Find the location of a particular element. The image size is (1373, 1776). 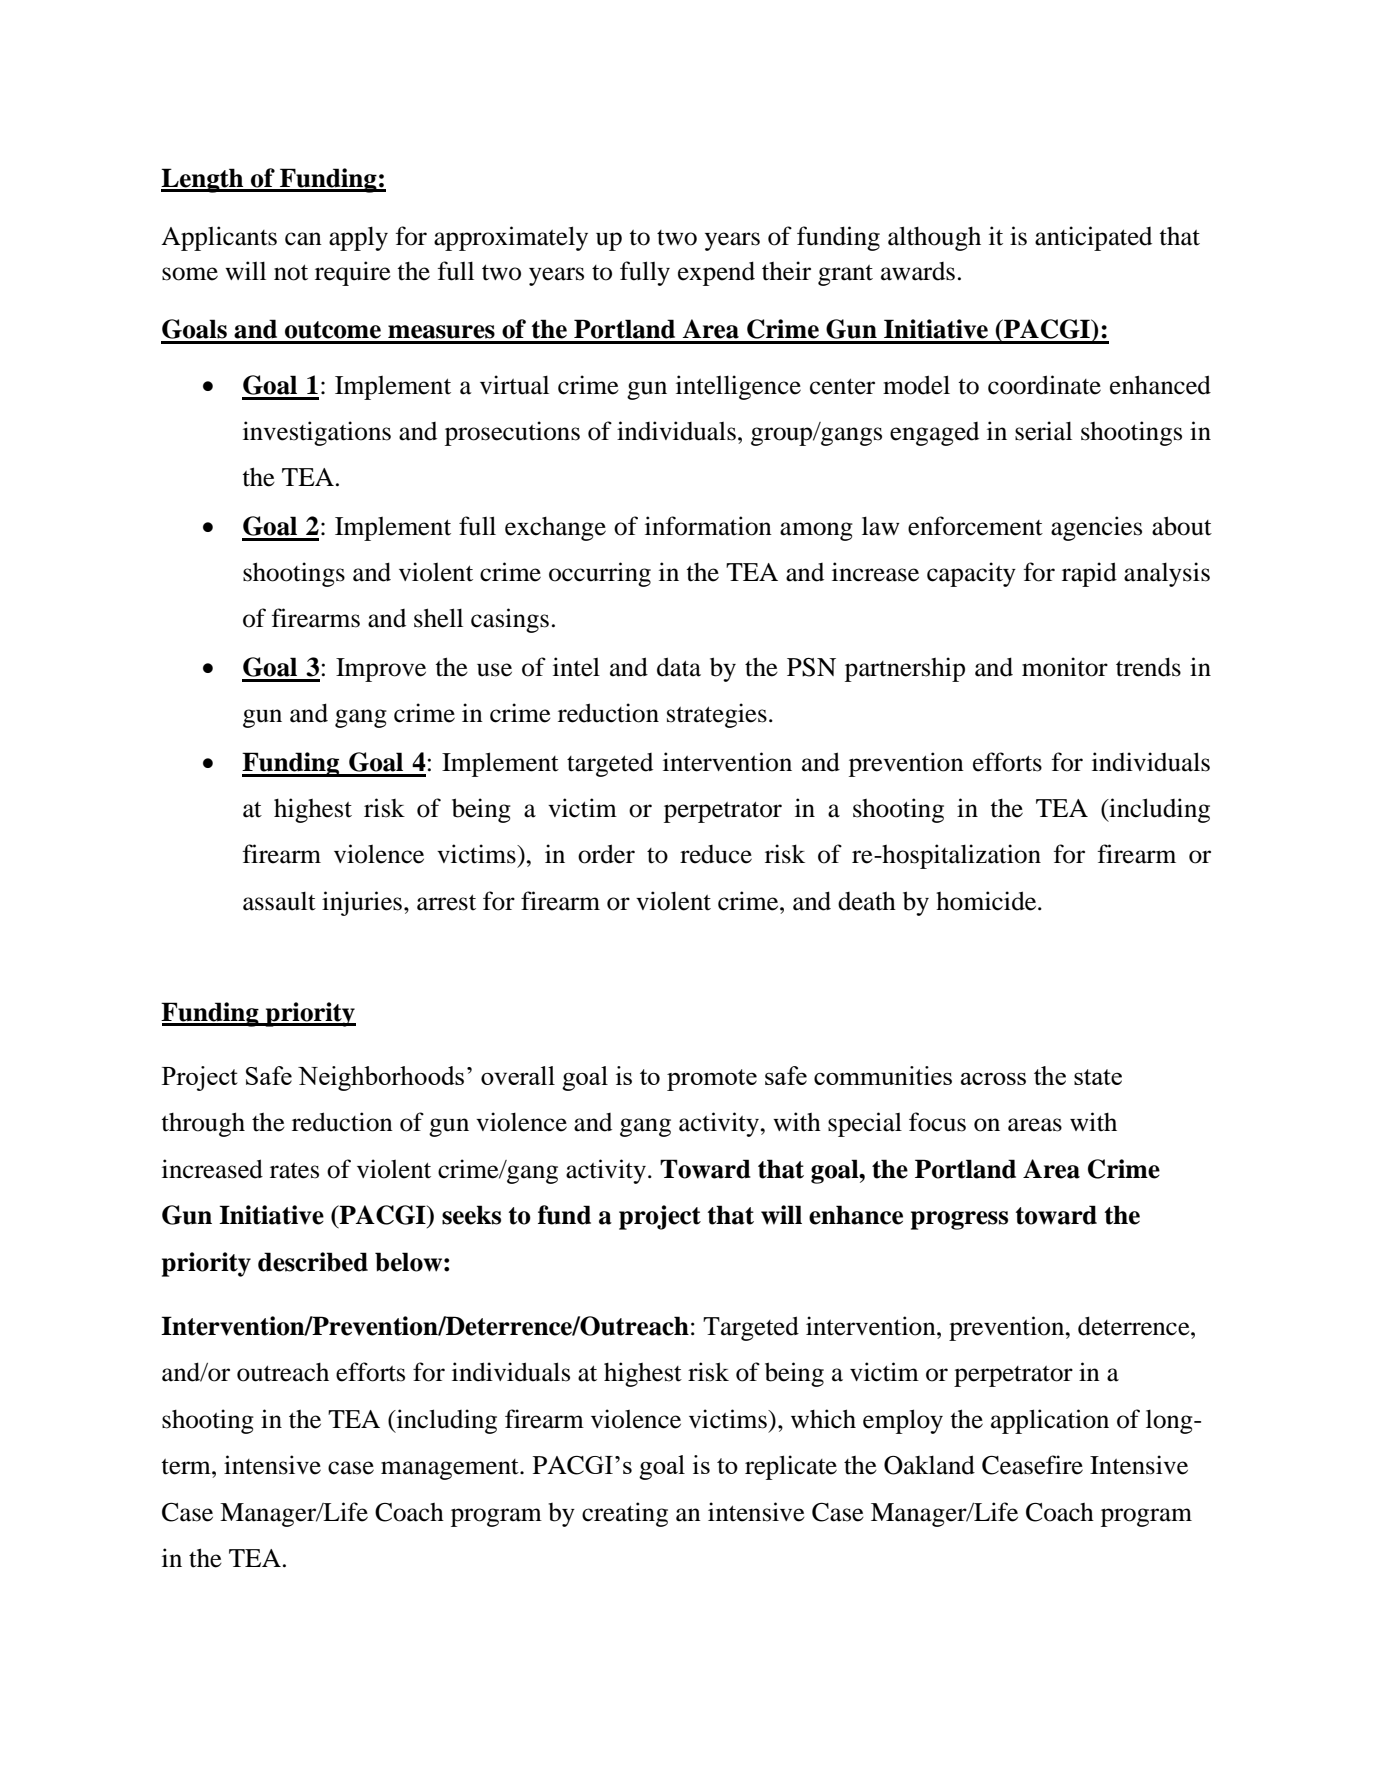

creating is located at coordinates (625, 1514).
